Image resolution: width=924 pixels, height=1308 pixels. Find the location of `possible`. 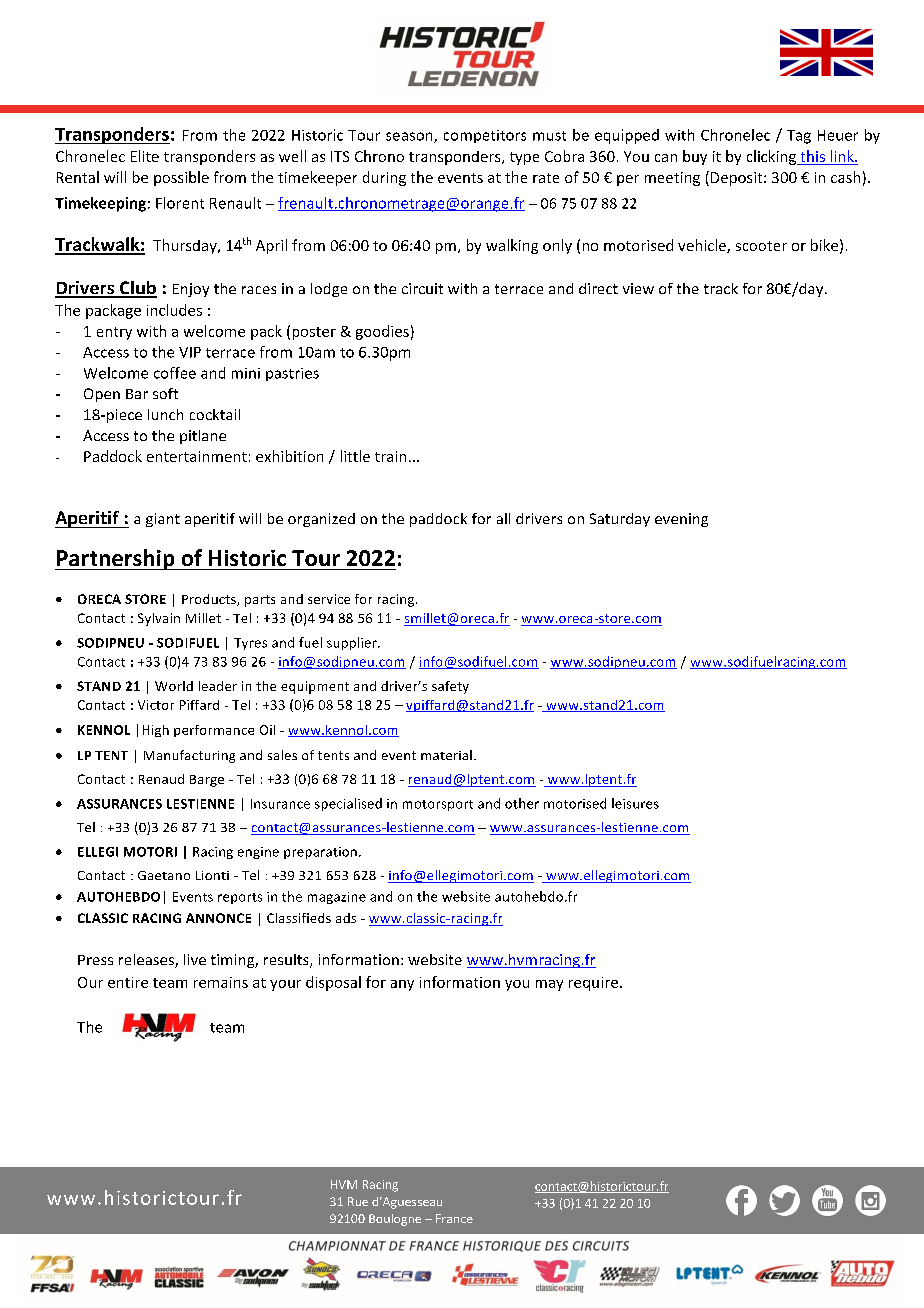

possible is located at coordinates (181, 178).
